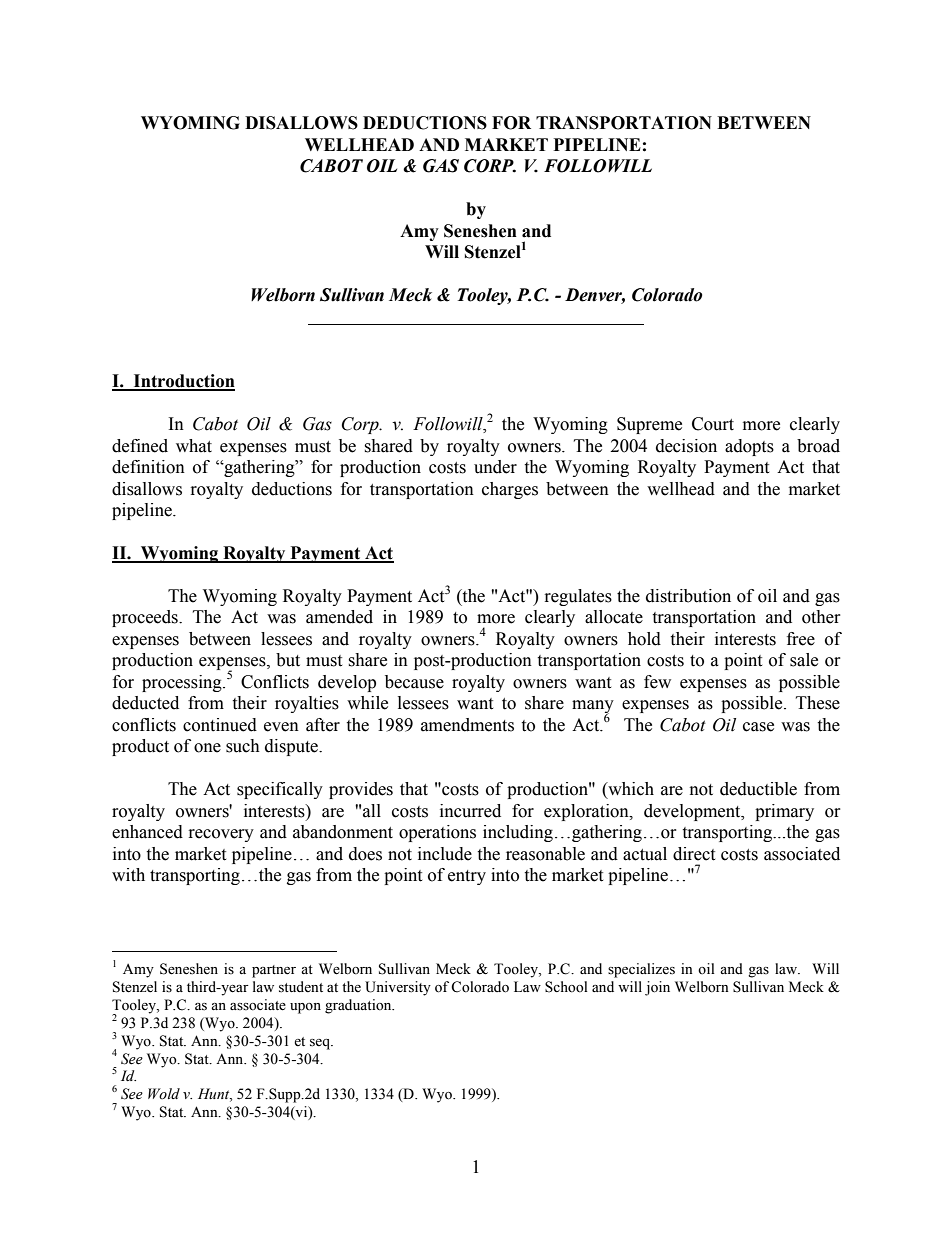  I want to click on include, so click(445, 854).
